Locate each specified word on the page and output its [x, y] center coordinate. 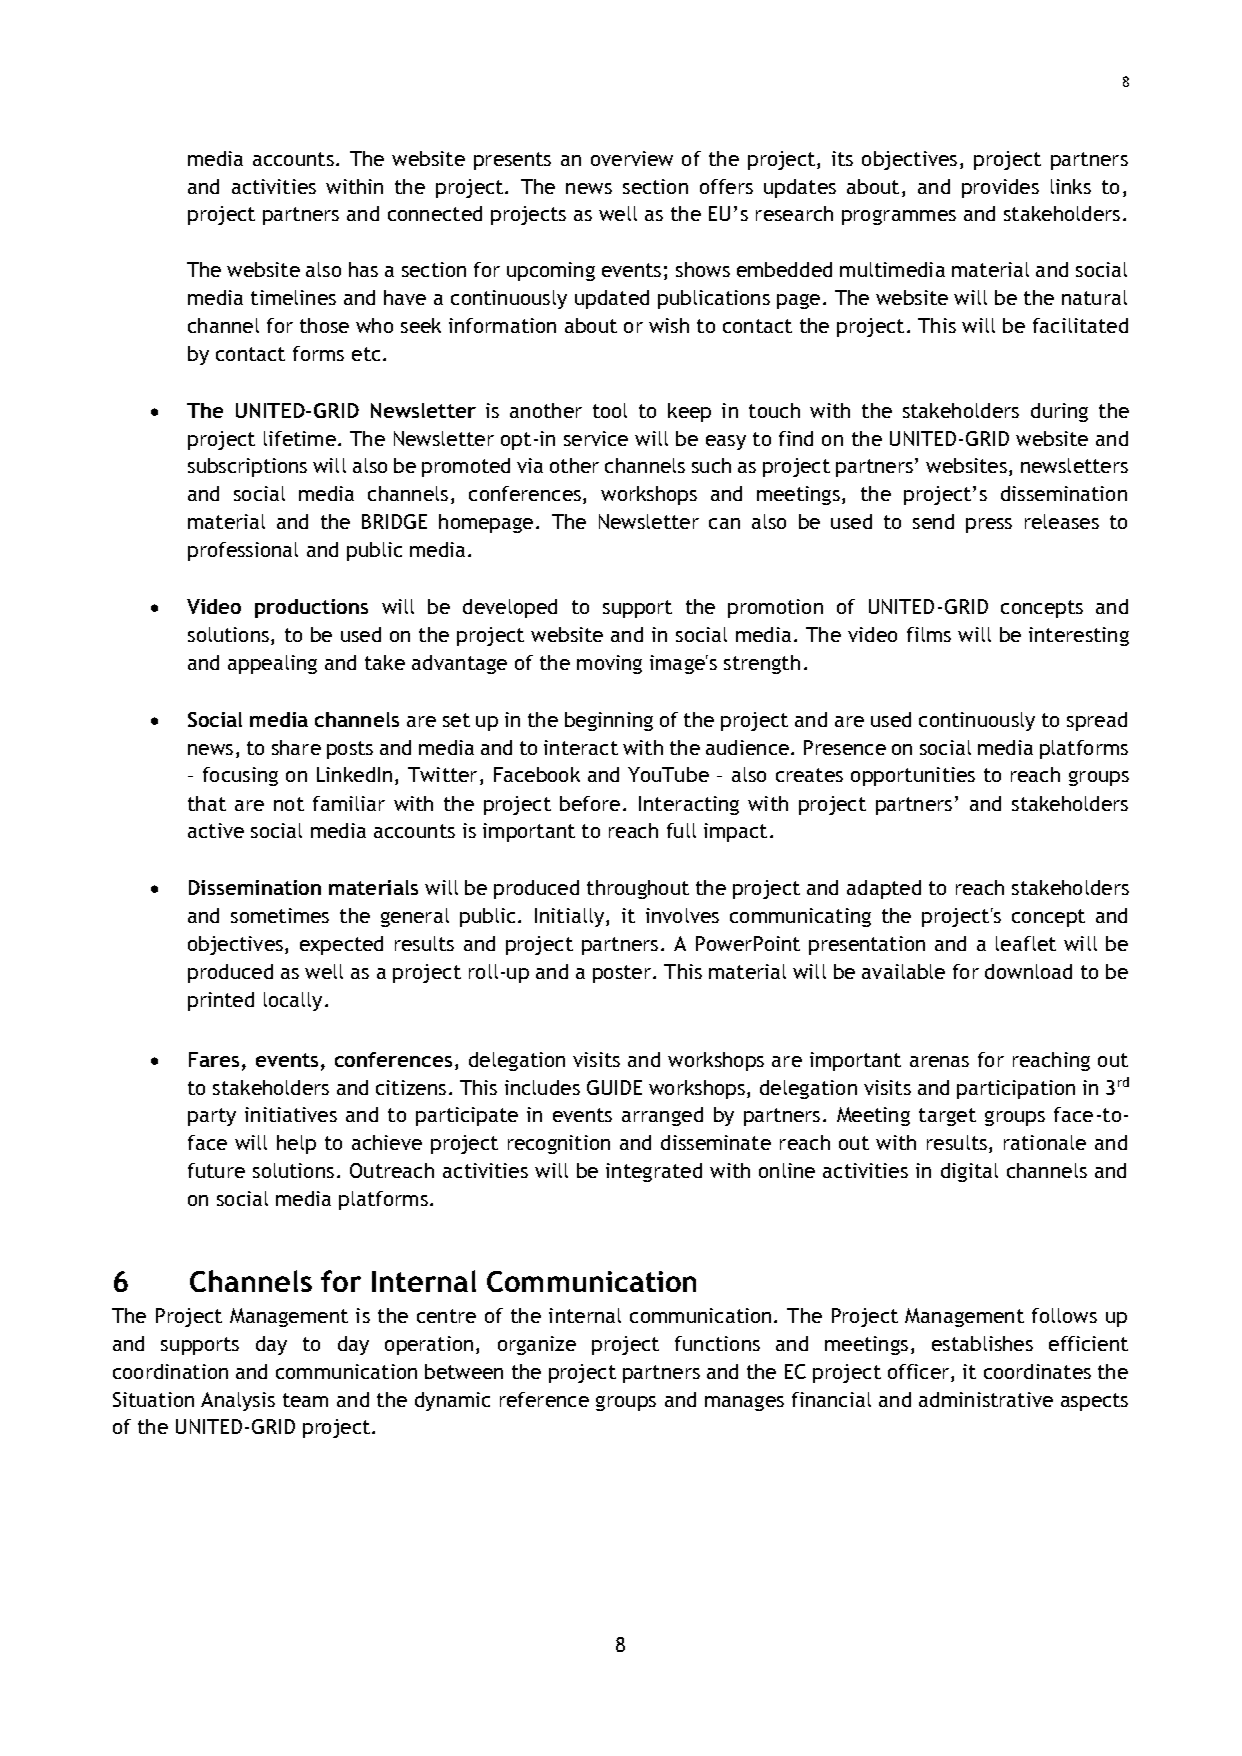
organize [537, 1345]
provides [1000, 188]
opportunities [913, 776]
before [590, 803]
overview [632, 158]
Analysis [238, 1401]
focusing [240, 776]
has [363, 269]
